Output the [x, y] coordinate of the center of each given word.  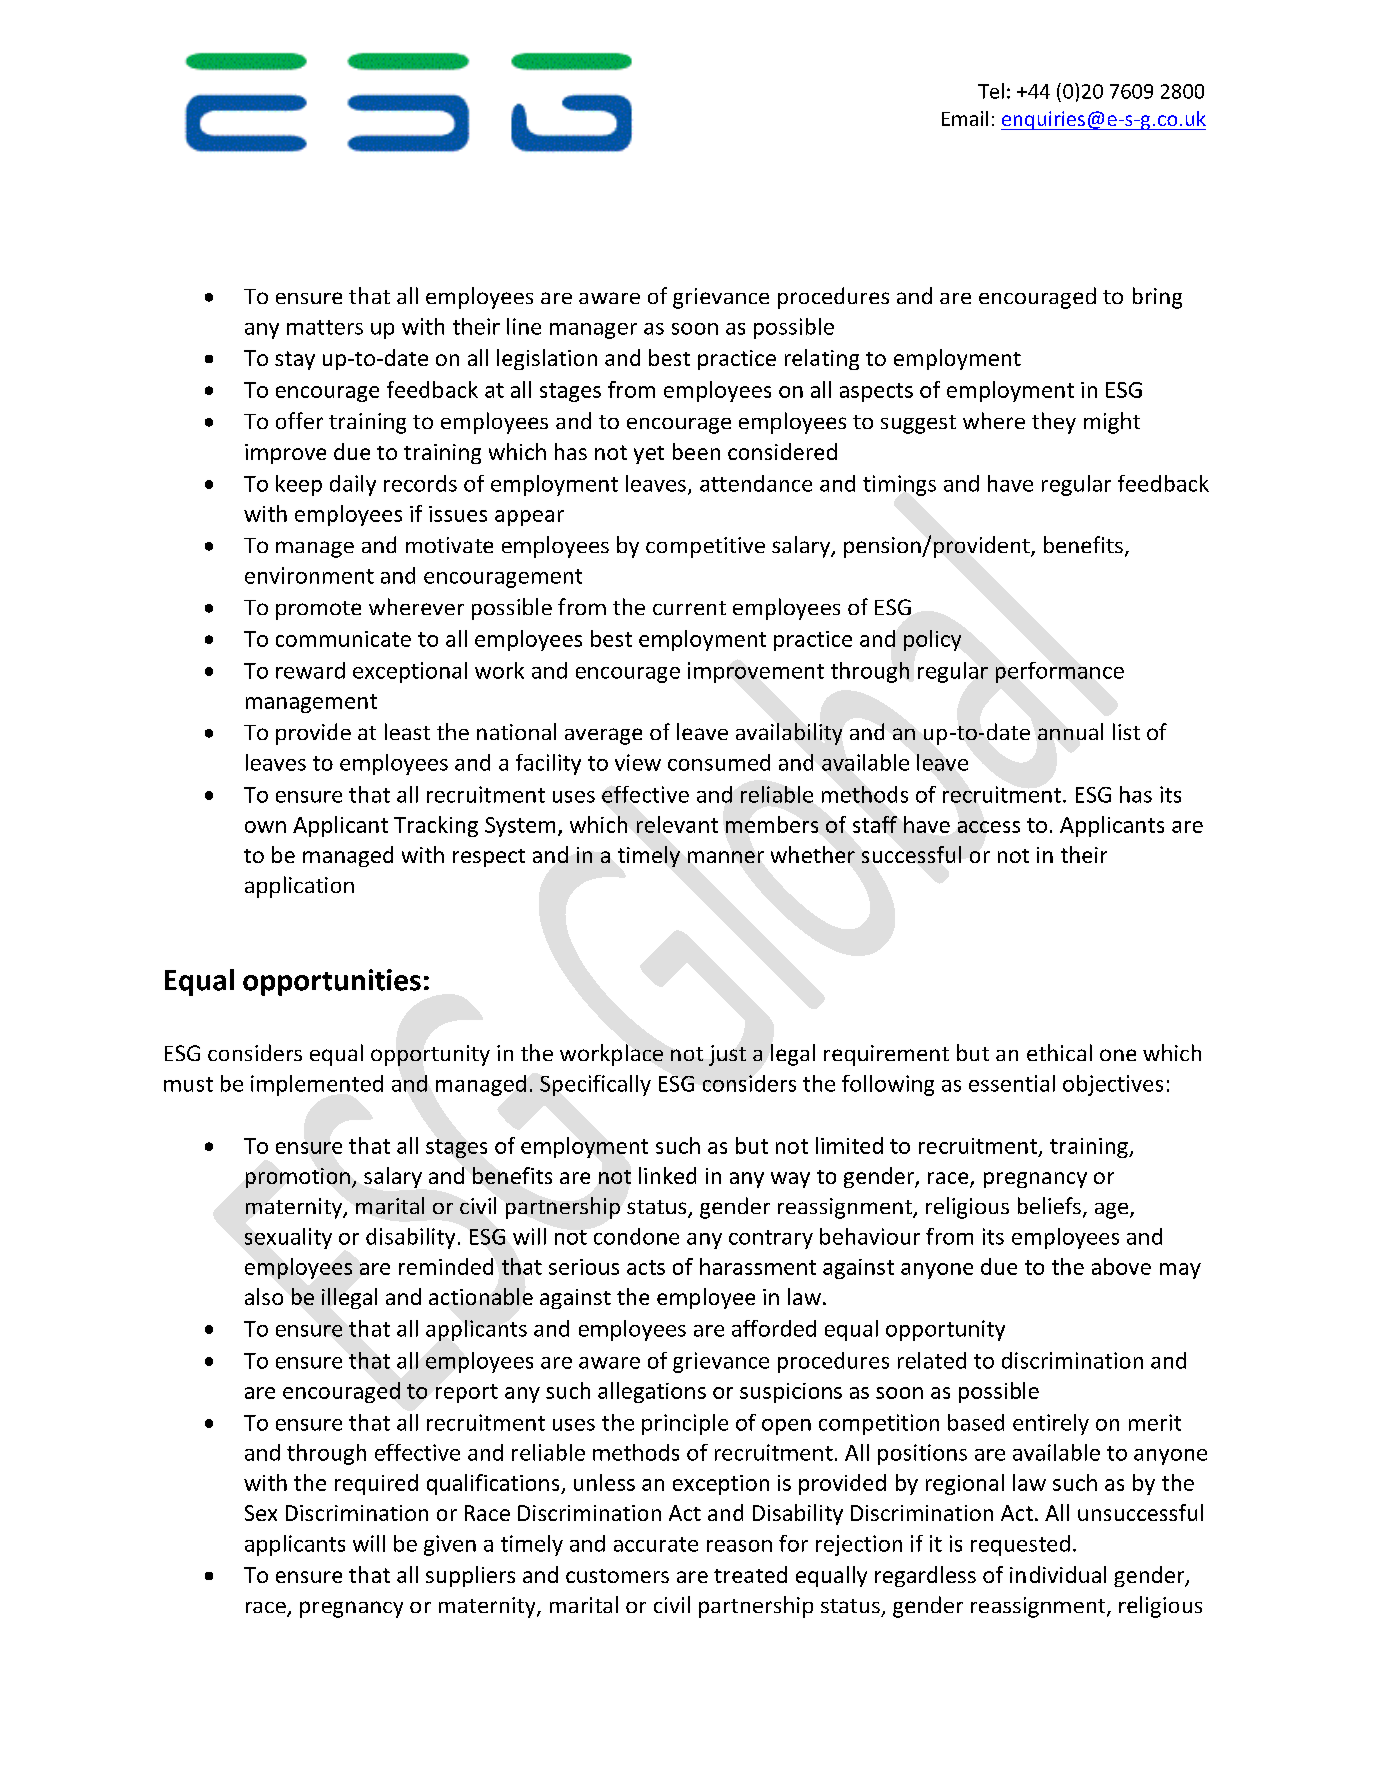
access [989, 827]
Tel [991, 91]
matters [325, 327]
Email [965, 118]
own [265, 827]
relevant [677, 824]
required [376, 1484]
